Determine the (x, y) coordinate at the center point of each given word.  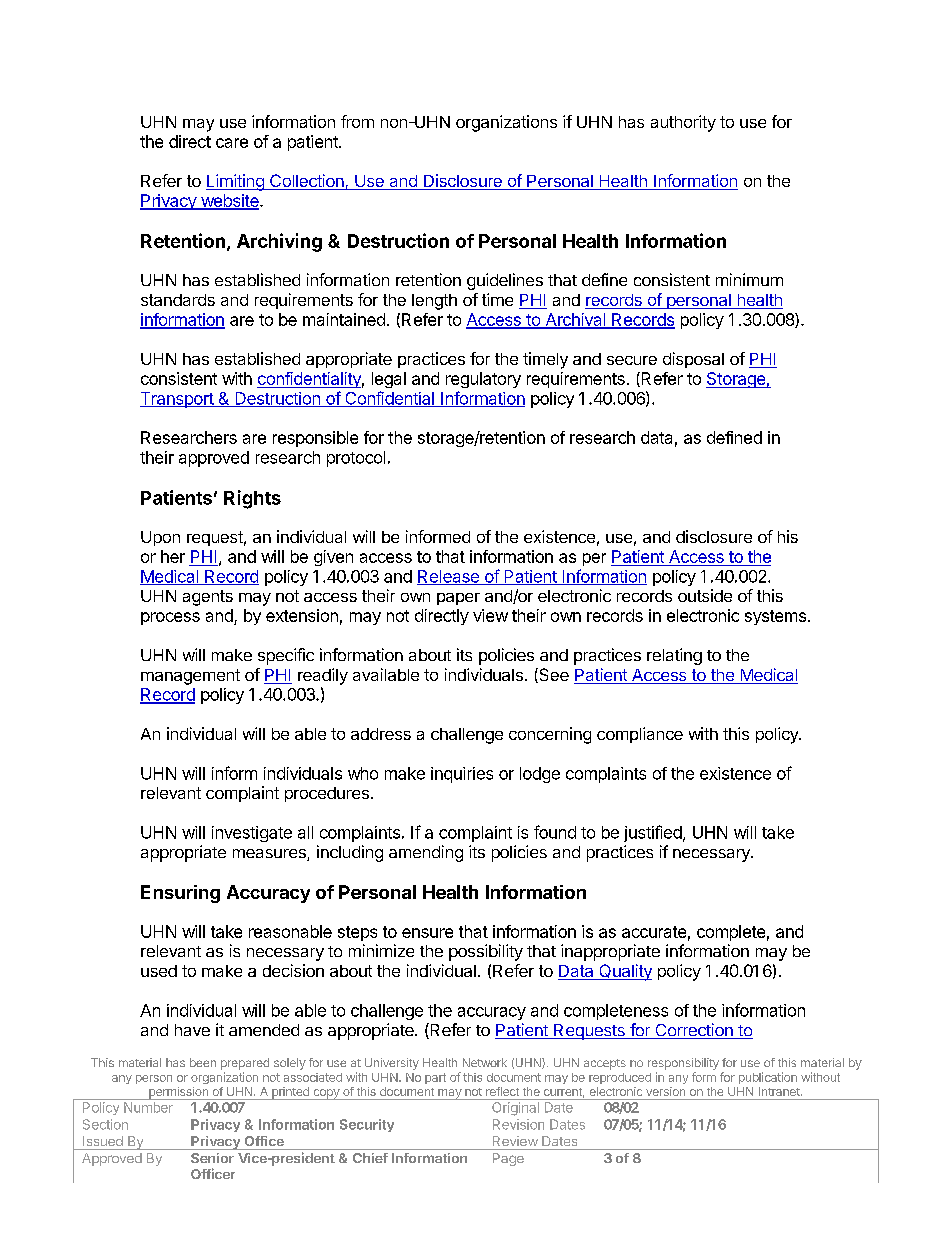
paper (458, 599)
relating (674, 656)
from (357, 121)
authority (683, 123)
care (232, 143)
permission (178, 1093)
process (170, 618)
